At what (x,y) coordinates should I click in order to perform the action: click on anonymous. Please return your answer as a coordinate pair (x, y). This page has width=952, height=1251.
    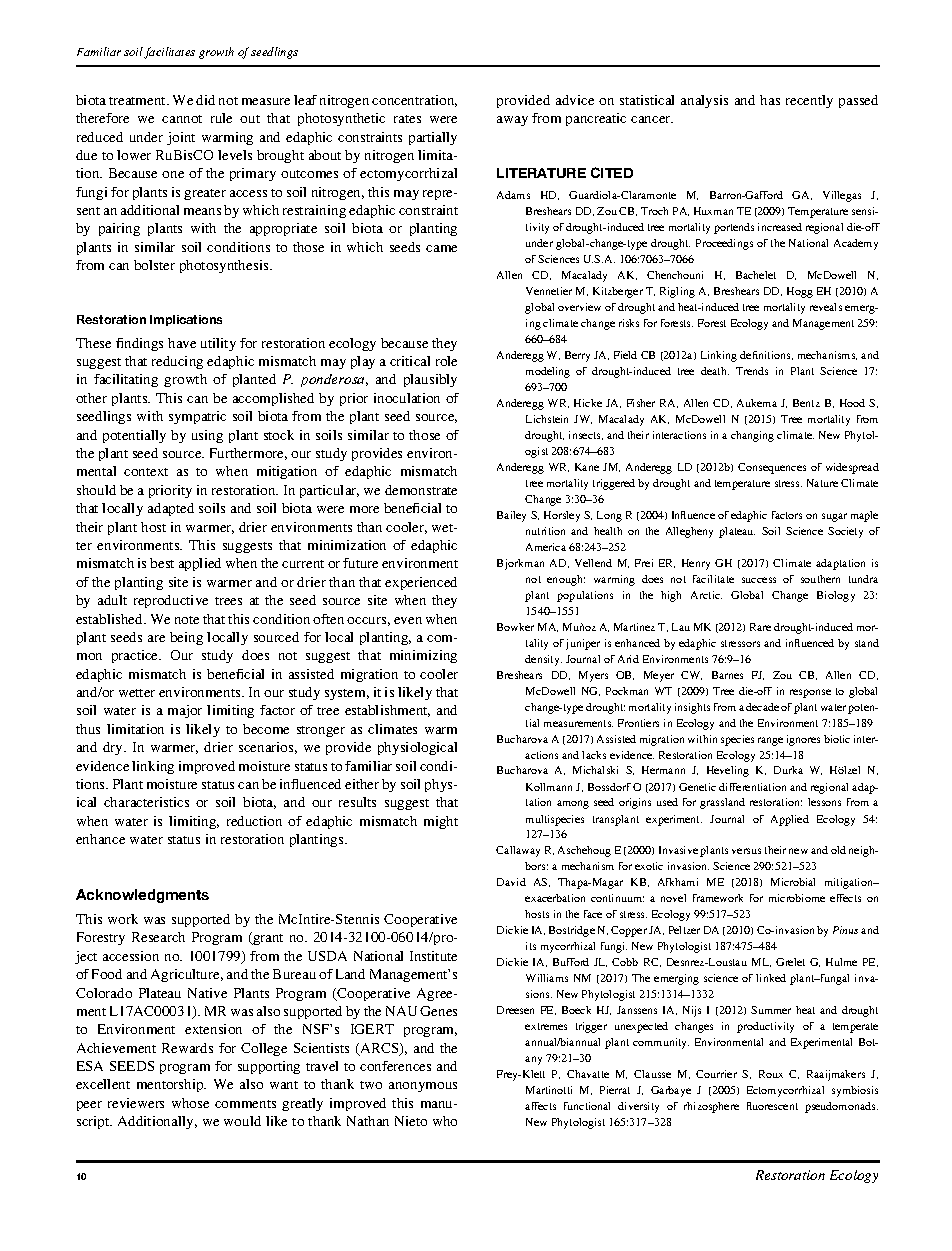
    Looking at the image, I should click on (423, 1087).
